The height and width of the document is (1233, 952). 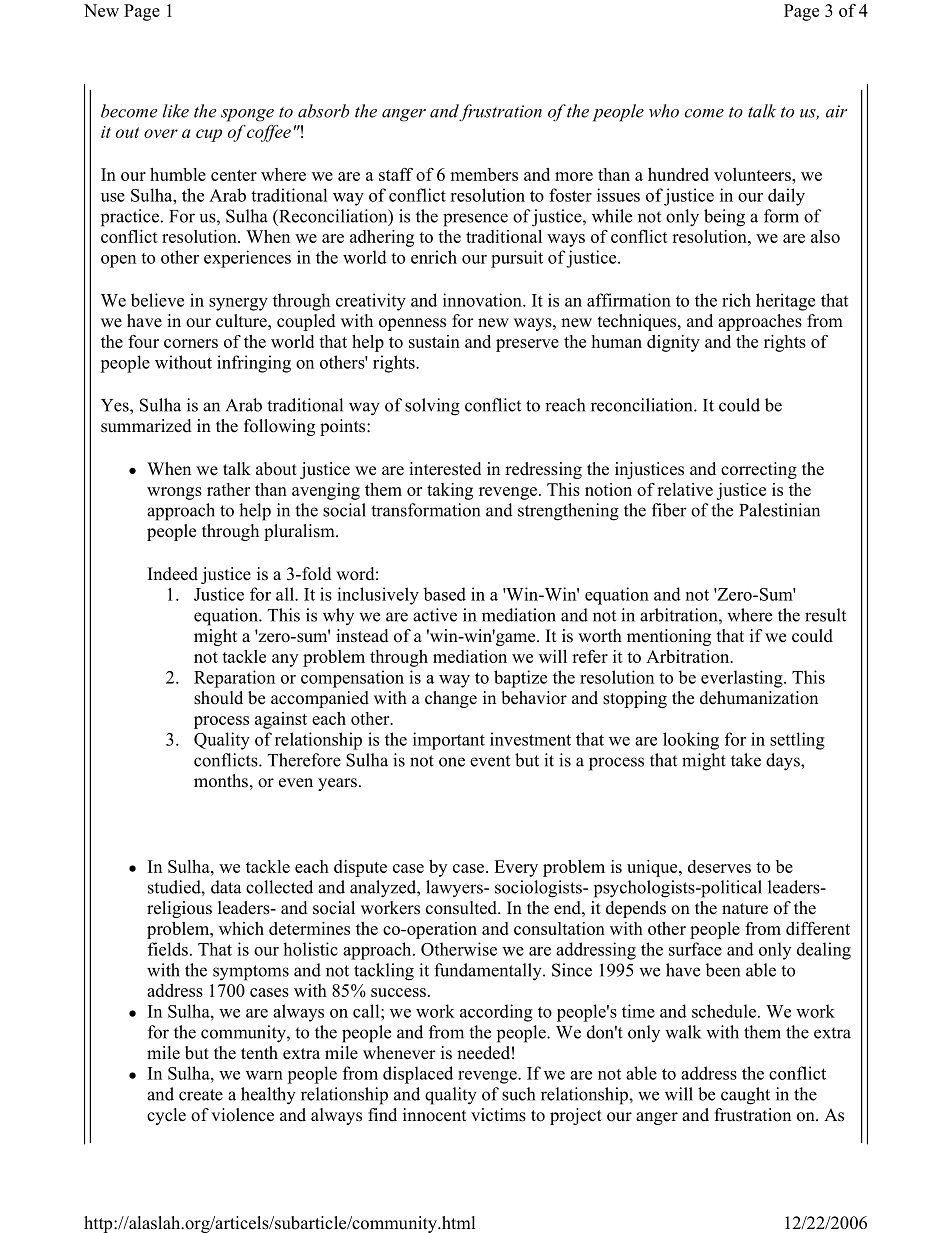 What do you see at coordinates (209, 135) in the document?
I see `cup` at bounding box center [209, 135].
